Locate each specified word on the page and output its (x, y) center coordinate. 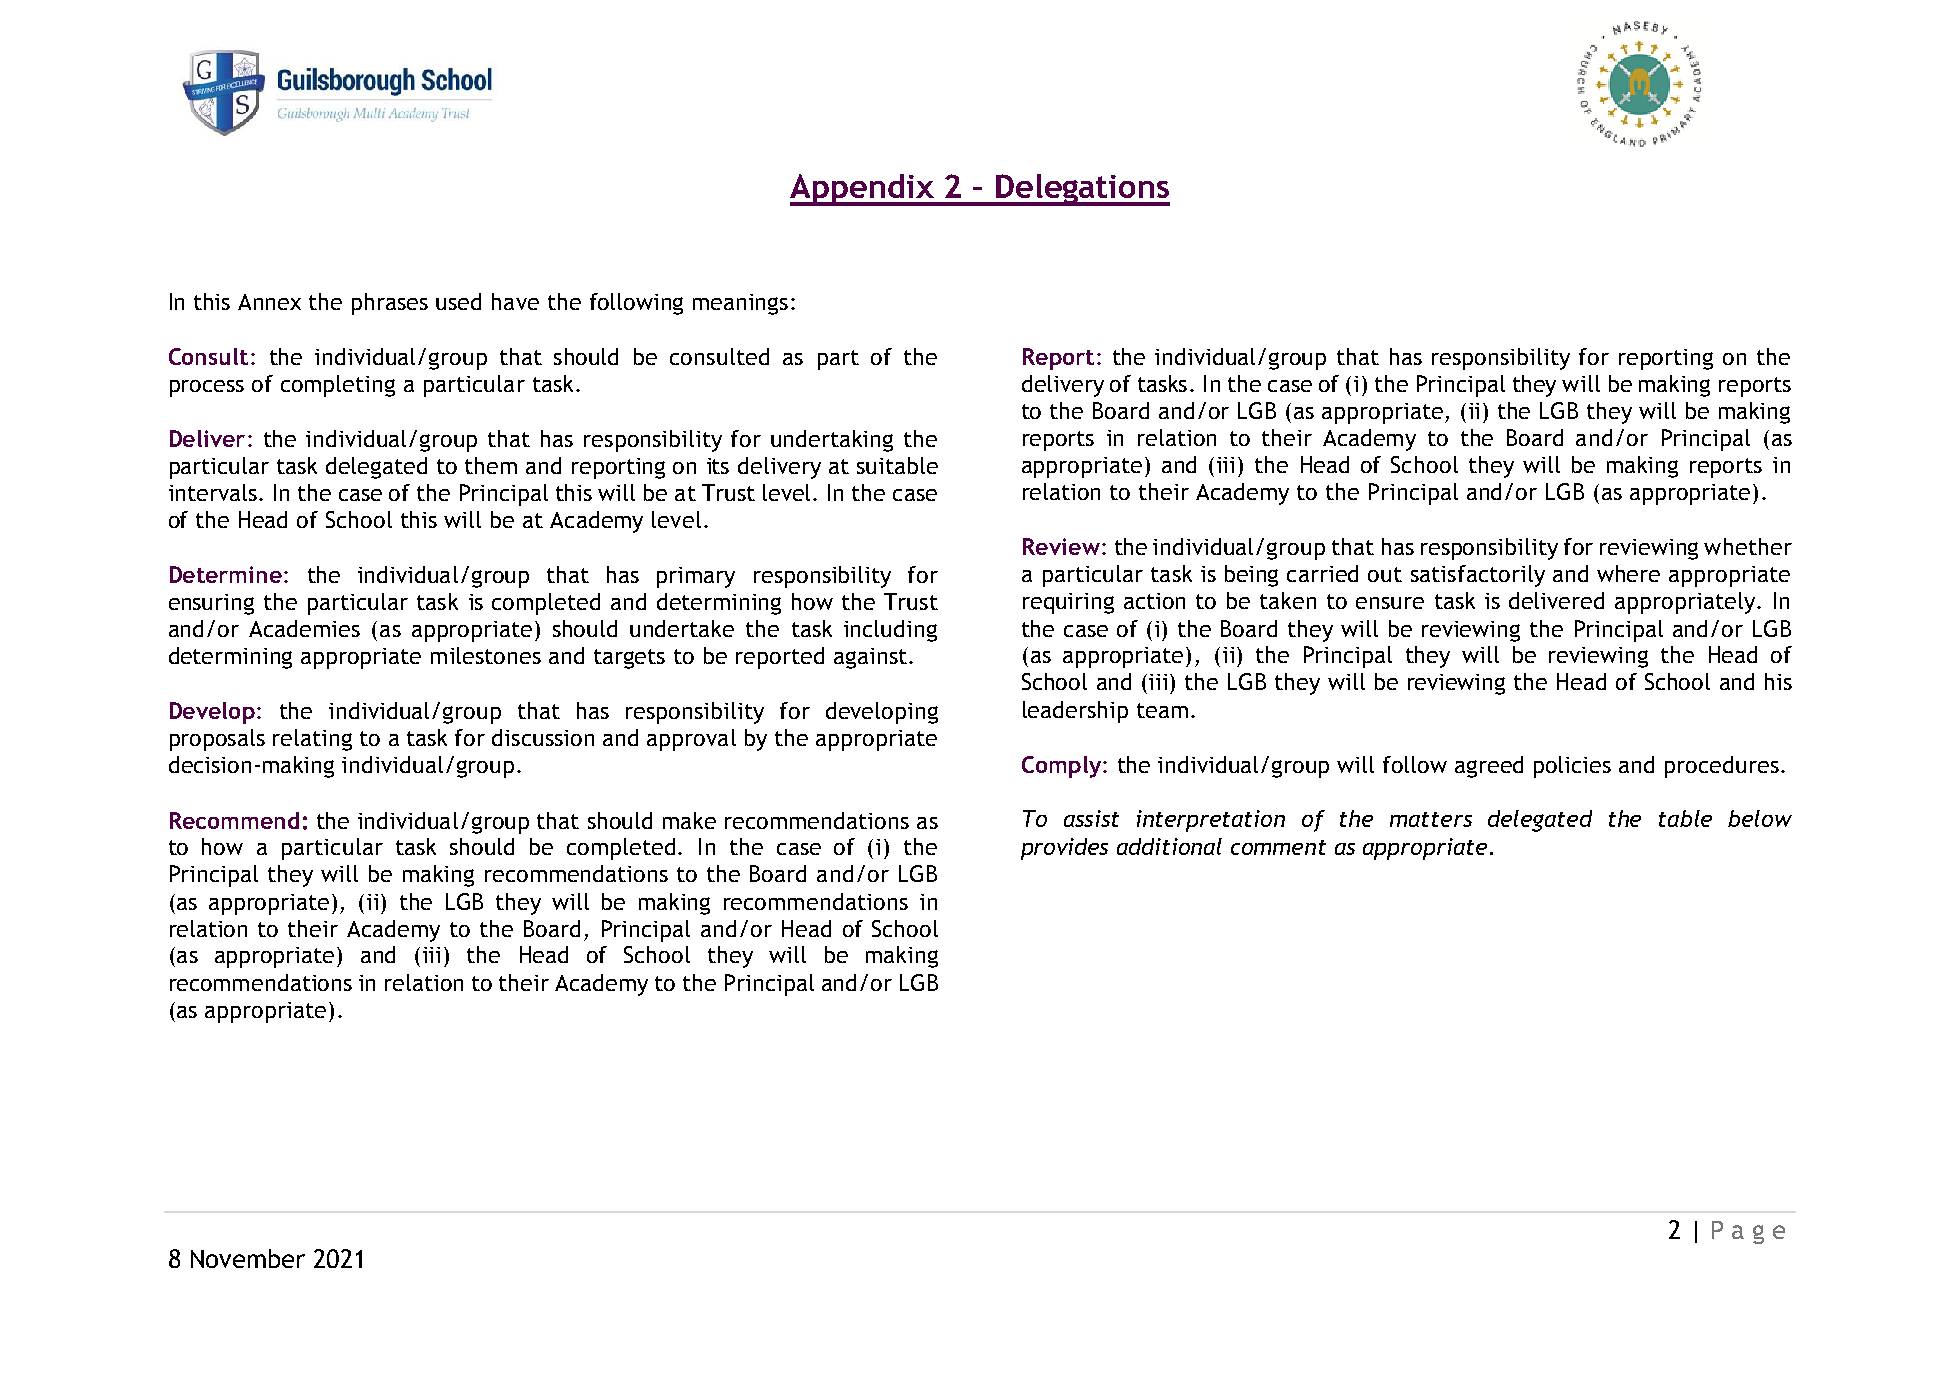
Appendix (863, 190)
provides (1064, 849)
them (491, 465)
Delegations (1082, 190)
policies (1572, 767)
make (689, 820)
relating (312, 740)
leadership (1075, 712)
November (248, 1258)
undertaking (832, 441)
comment (1278, 847)
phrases (390, 304)
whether (1748, 546)
